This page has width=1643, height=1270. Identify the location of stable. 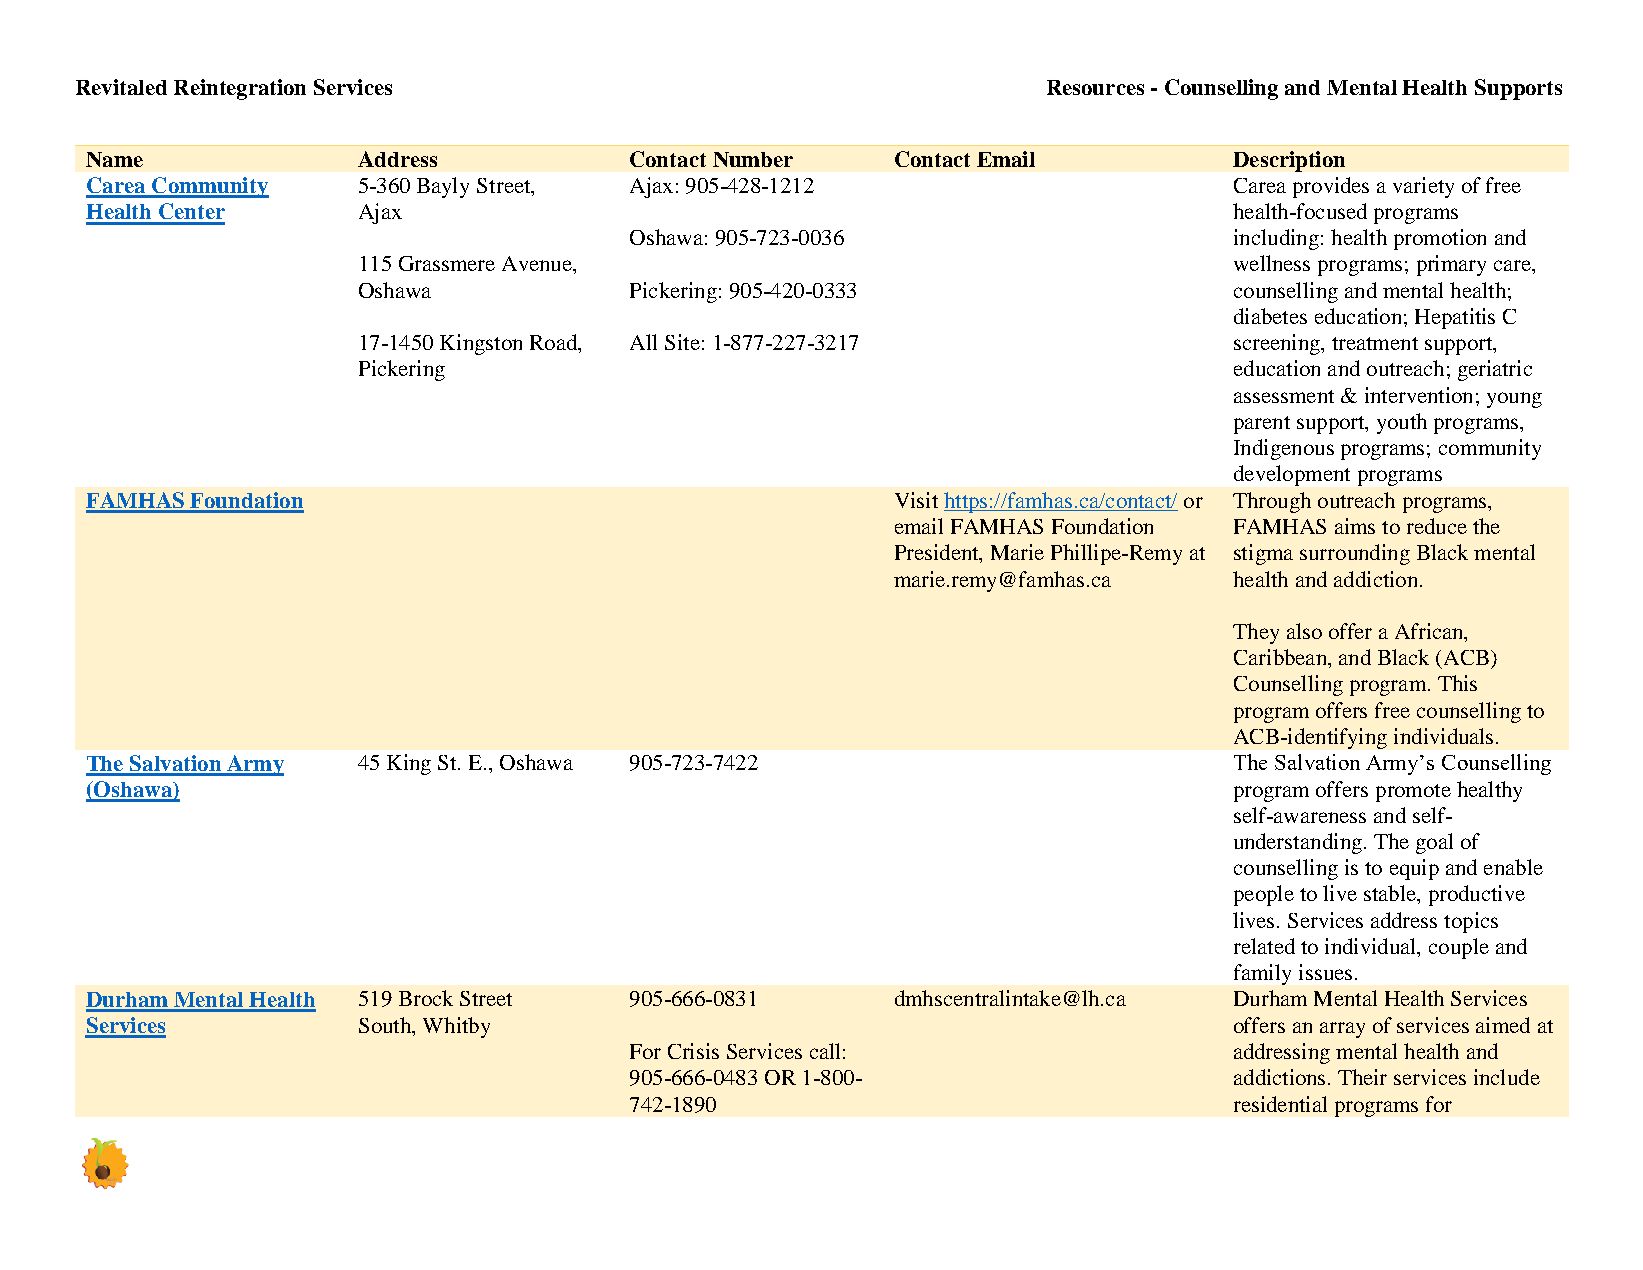
(1391, 893).
